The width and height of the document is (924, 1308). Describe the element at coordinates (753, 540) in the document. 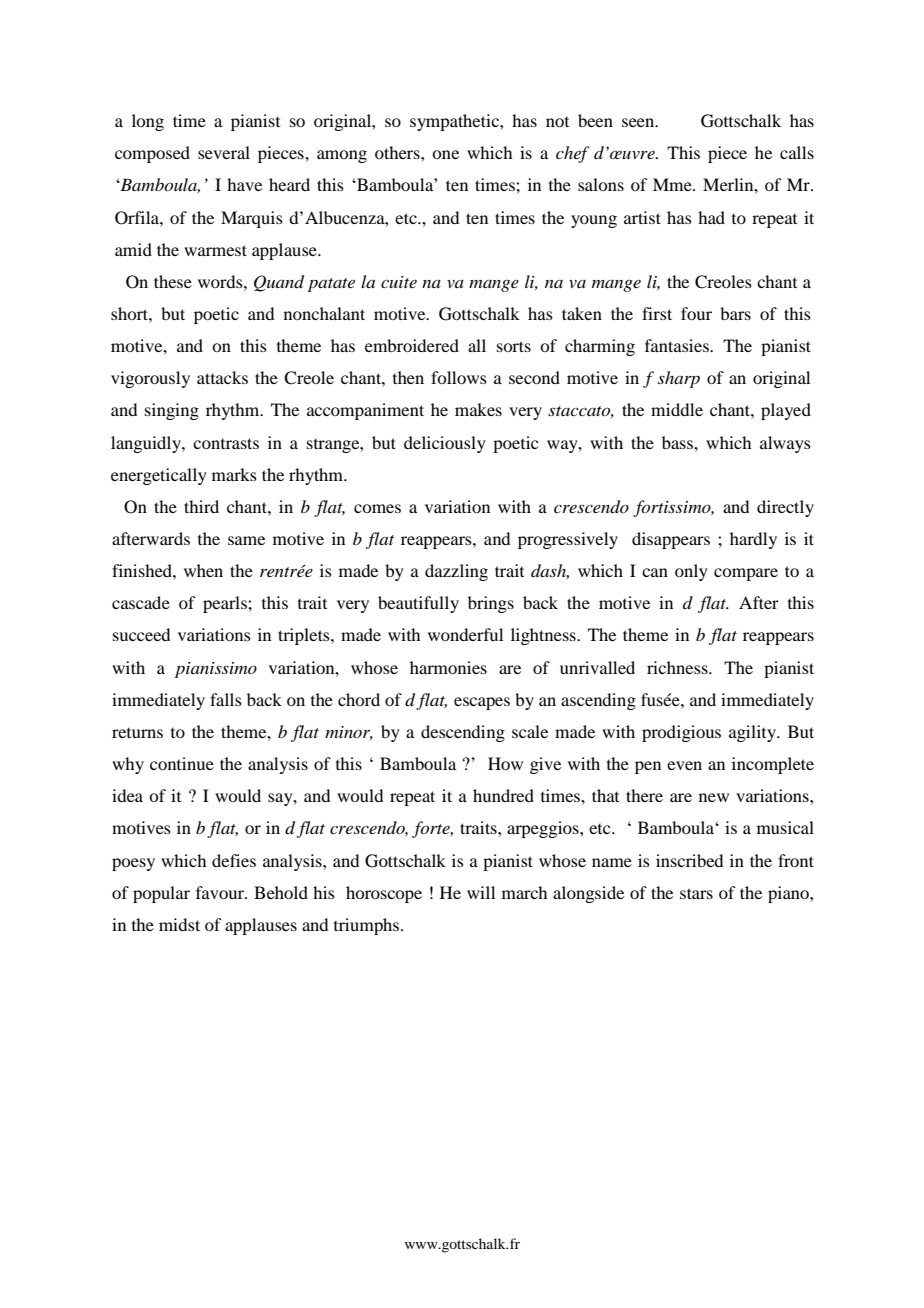

I see `hardly` at that location.
